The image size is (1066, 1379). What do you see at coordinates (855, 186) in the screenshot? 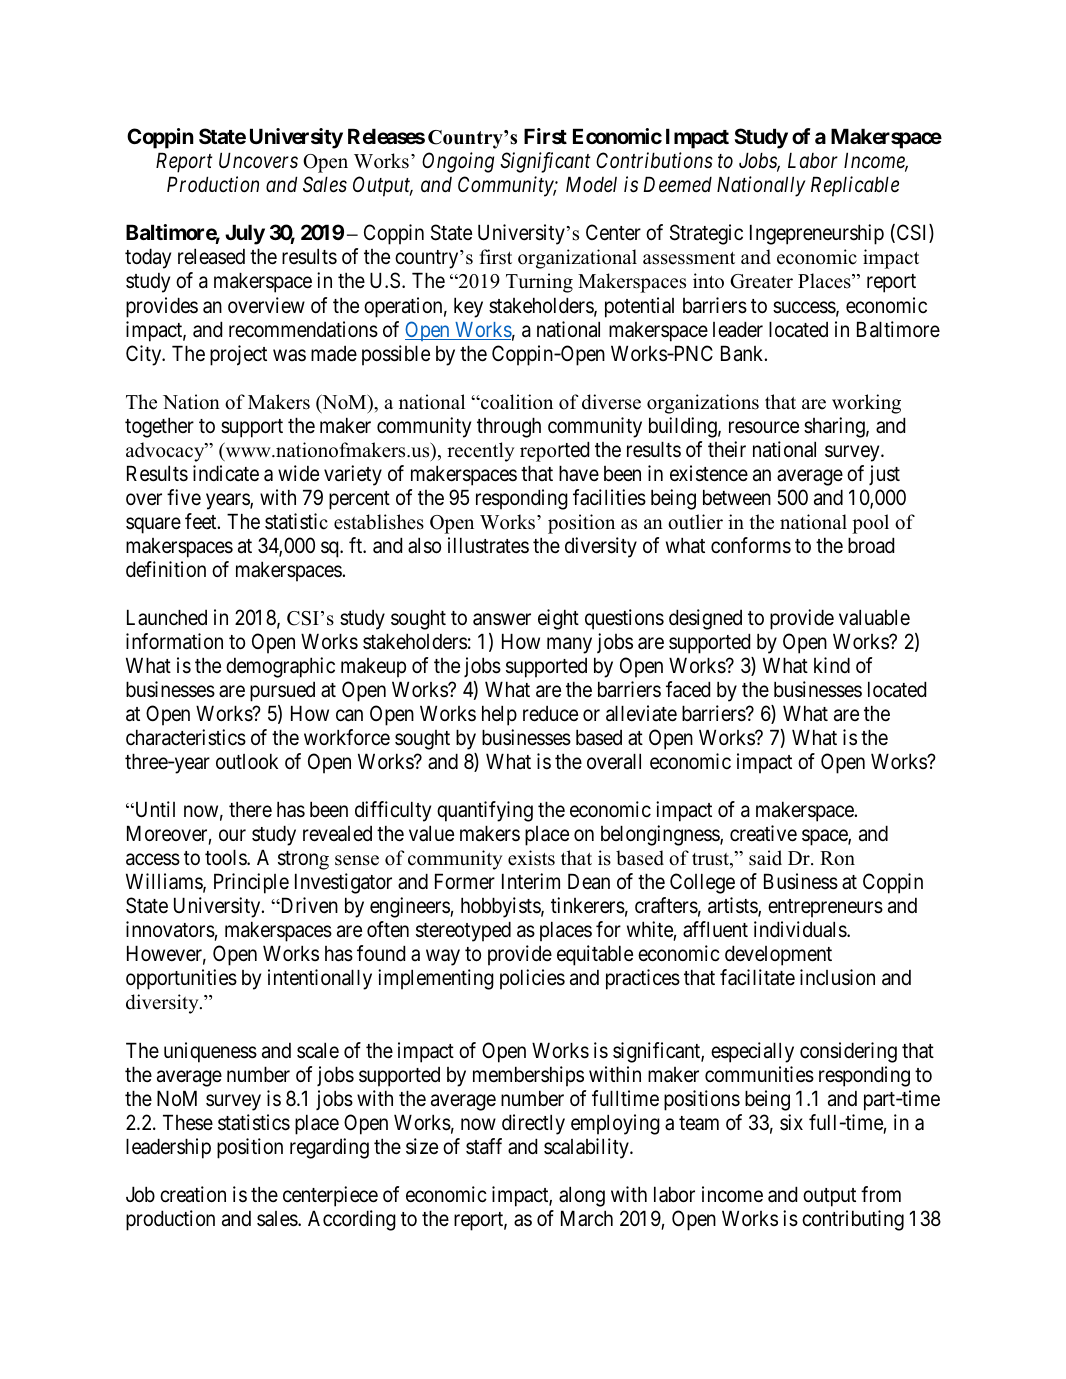
I see `Replicable` at bounding box center [855, 186].
